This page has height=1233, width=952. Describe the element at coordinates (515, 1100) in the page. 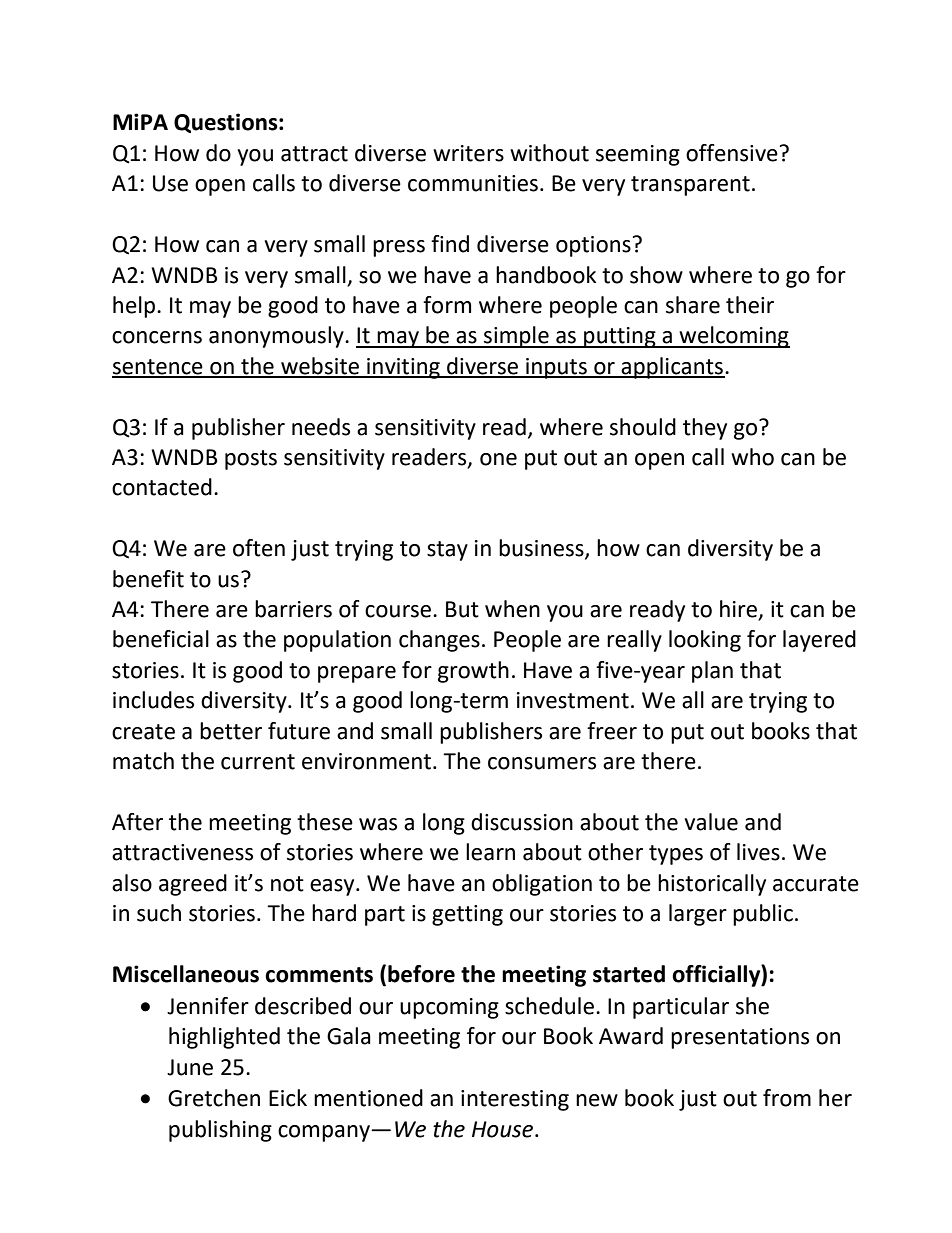

I see `interesting` at that location.
